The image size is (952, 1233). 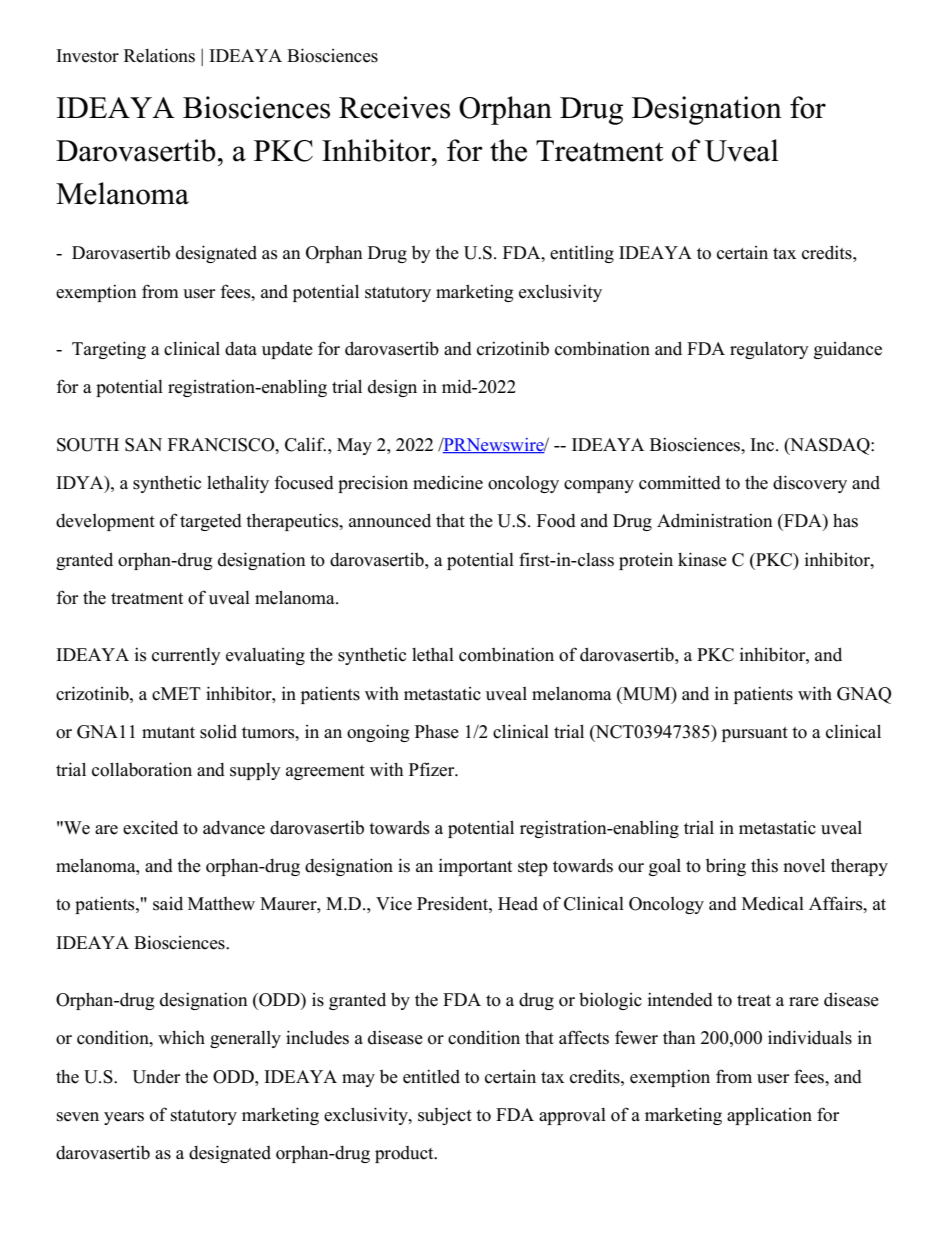 What do you see at coordinates (390, 520) in the screenshot?
I see `announced` at bounding box center [390, 520].
